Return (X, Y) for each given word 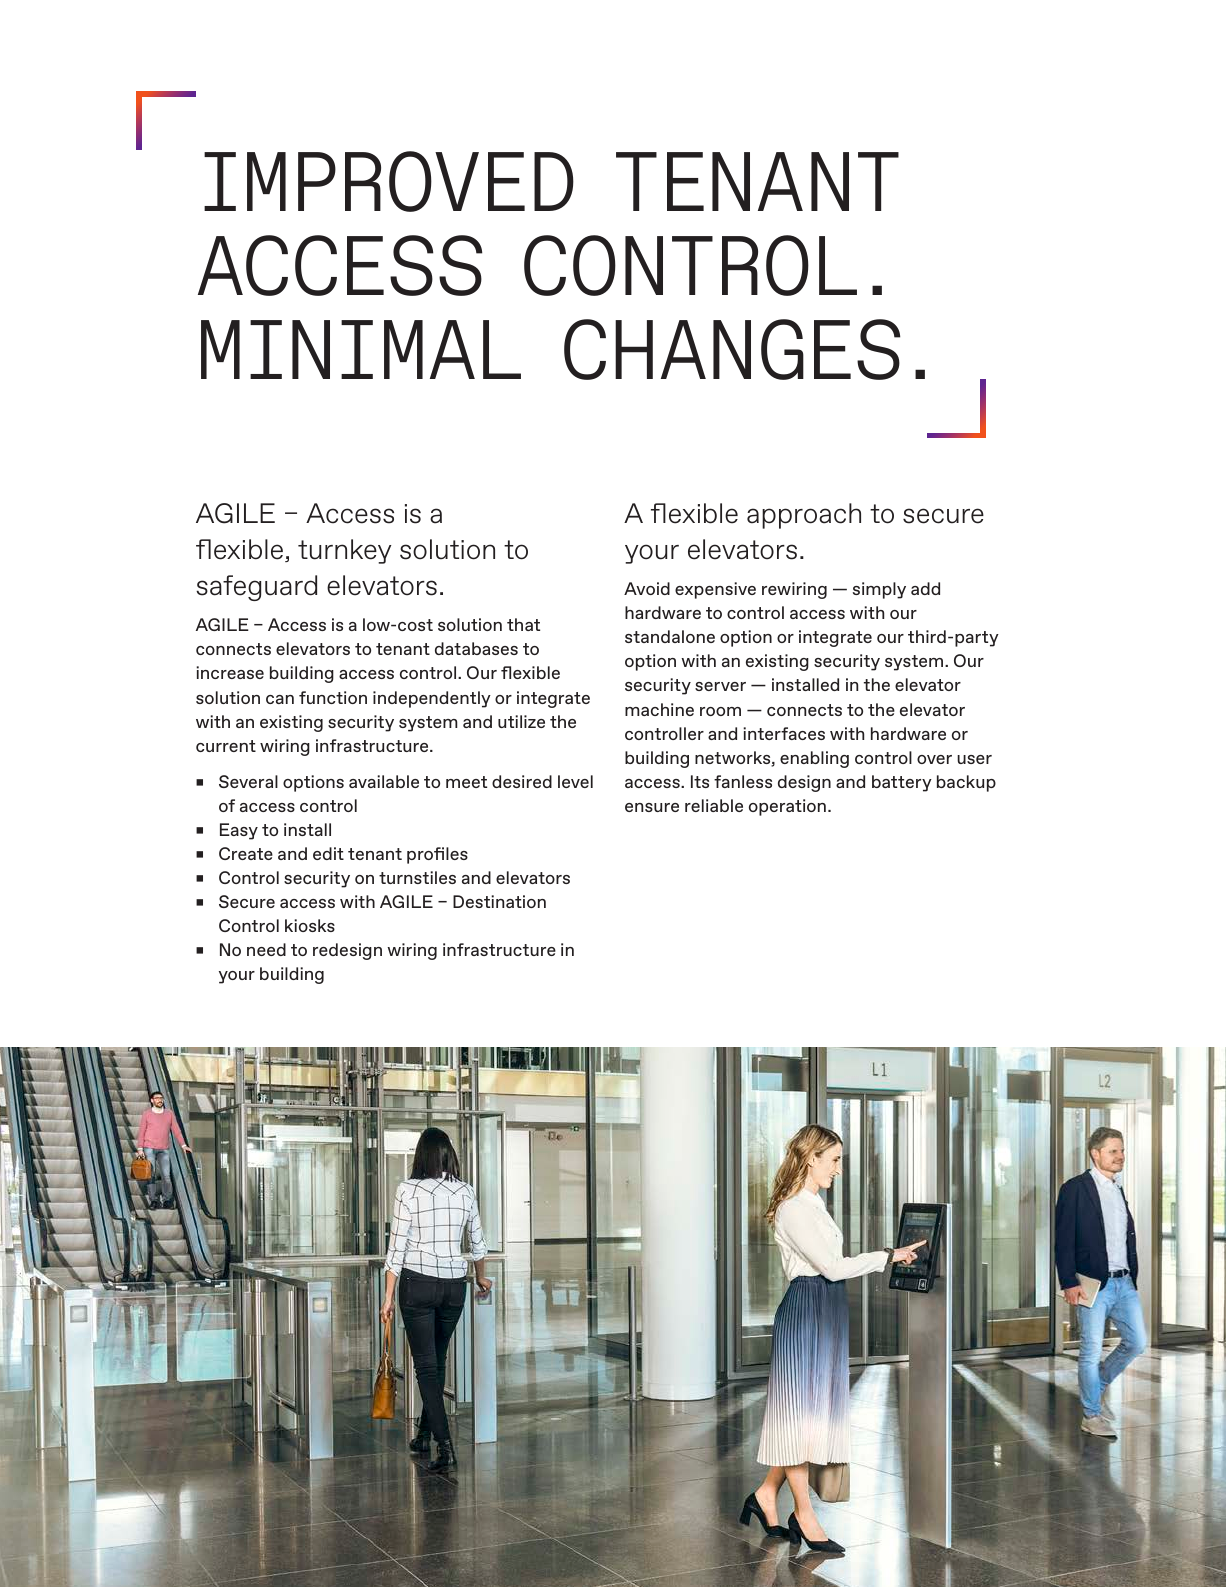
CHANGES (732, 349)
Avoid (647, 588)
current (226, 746)
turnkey (344, 551)
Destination (499, 901)
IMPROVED (389, 181)
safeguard (256, 588)
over (934, 759)
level (575, 781)
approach (804, 516)
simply (879, 590)
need (266, 949)
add (925, 588)
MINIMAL (361, 349)
